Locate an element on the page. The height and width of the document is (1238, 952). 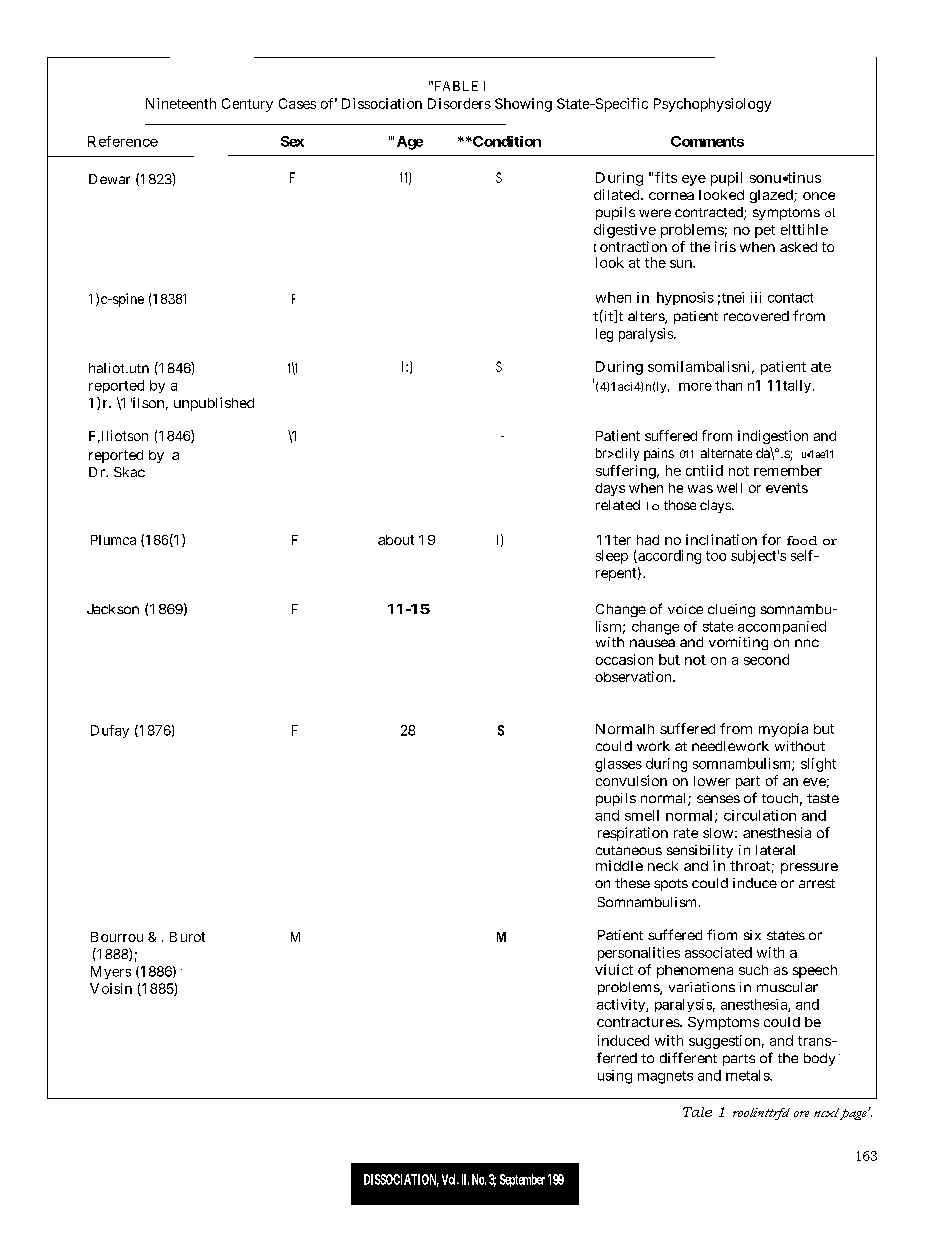
Vol is located at coordinates (450, 1179).
